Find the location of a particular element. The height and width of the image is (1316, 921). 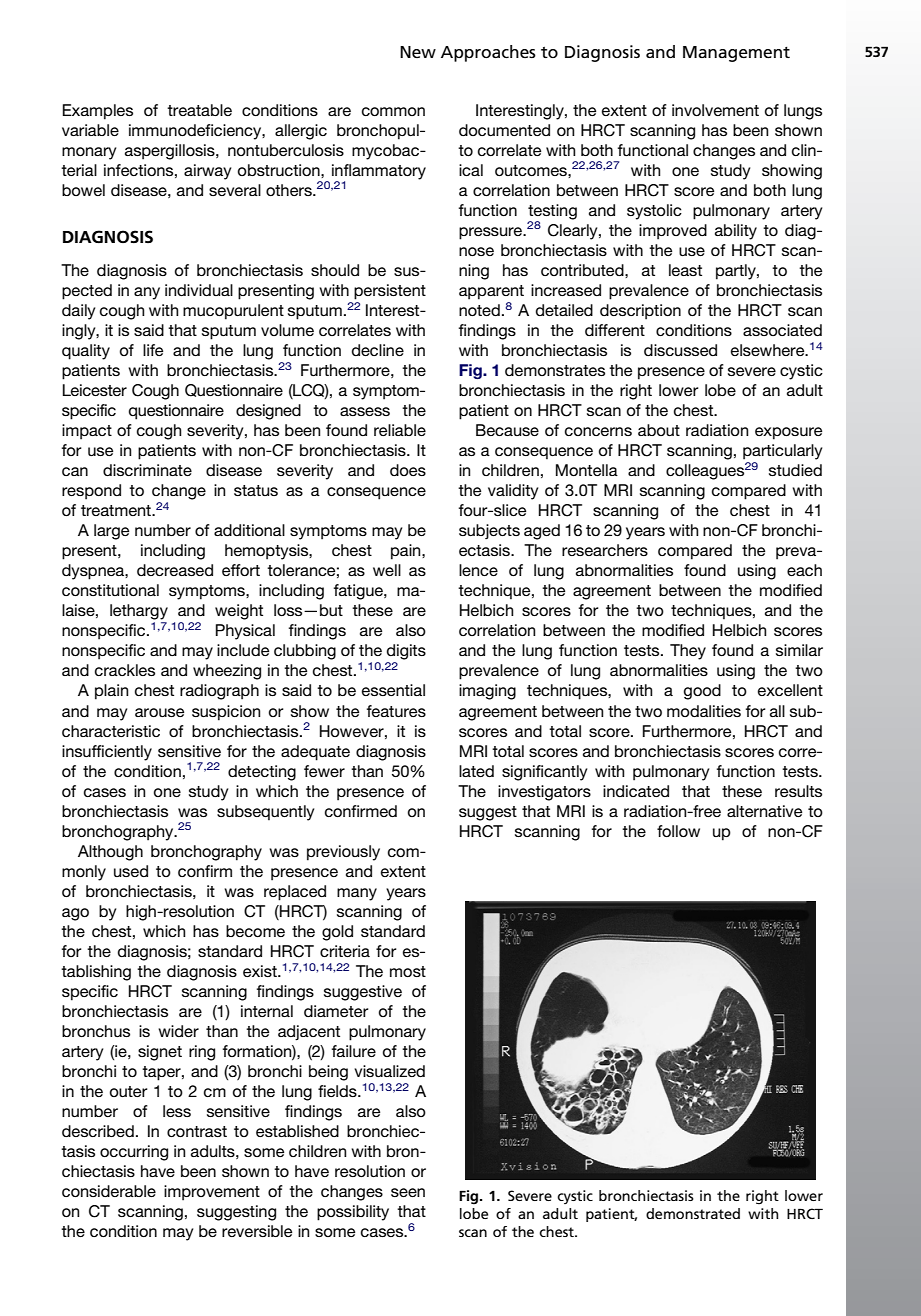

involvement is located at coordinates (715, 110).
